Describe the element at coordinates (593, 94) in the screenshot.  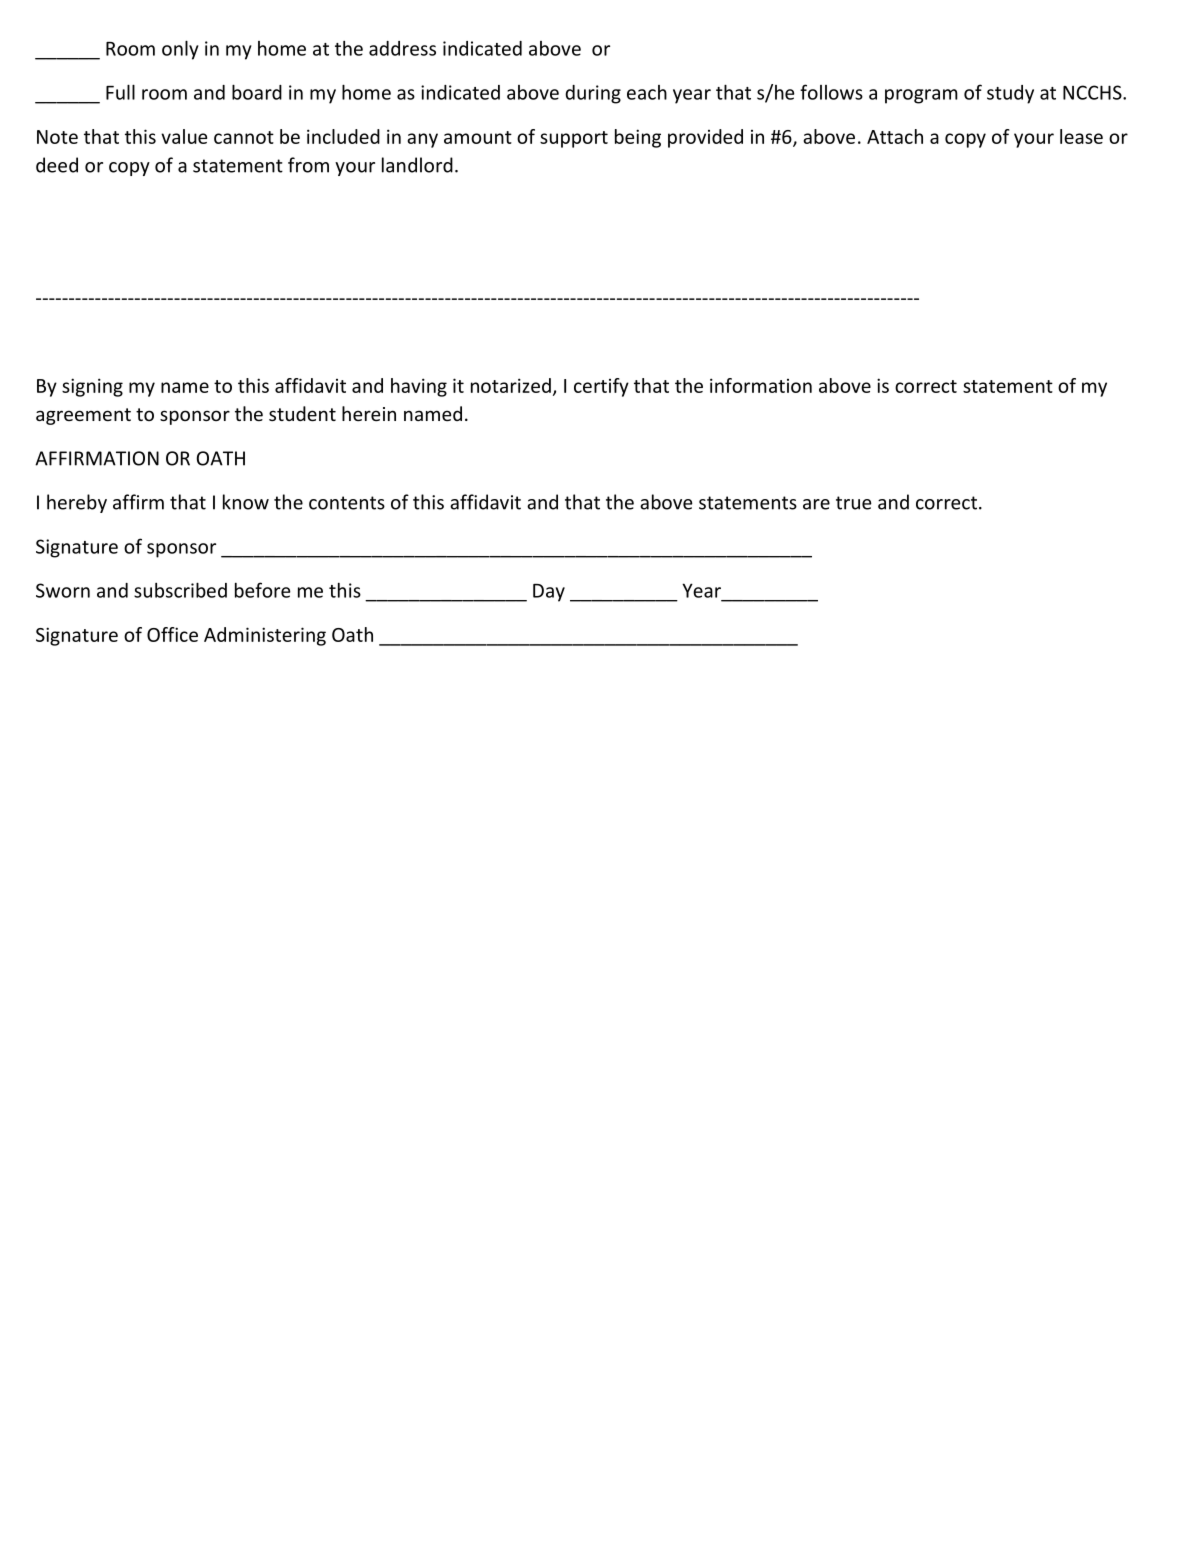
I see `during` at that location.
